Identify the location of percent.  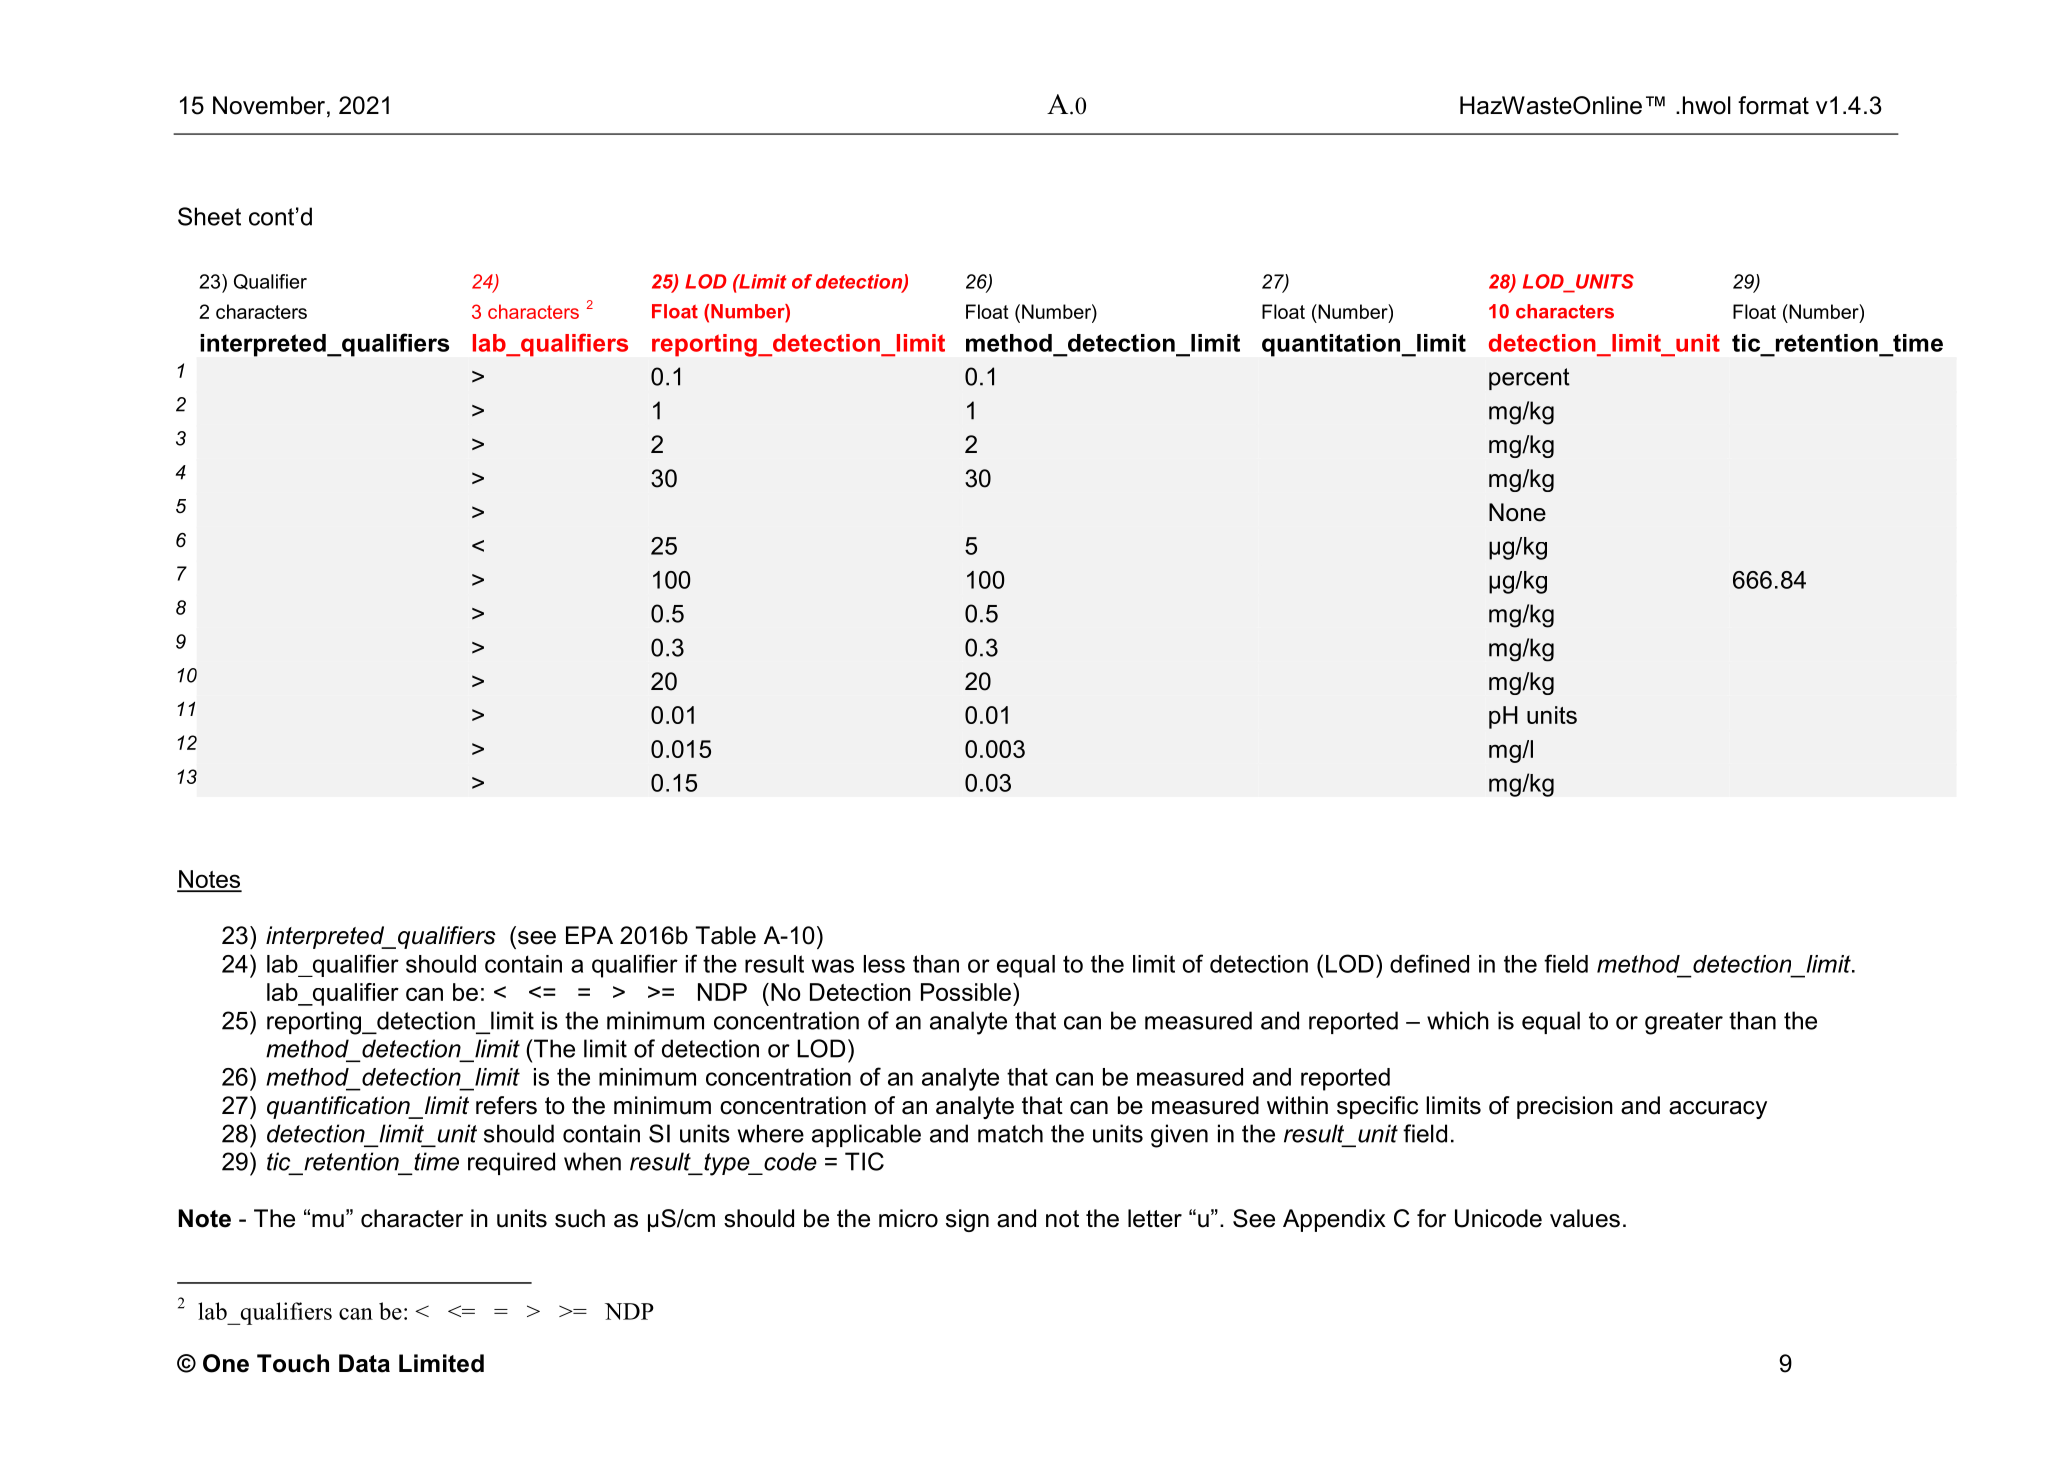
(1529, 379).
